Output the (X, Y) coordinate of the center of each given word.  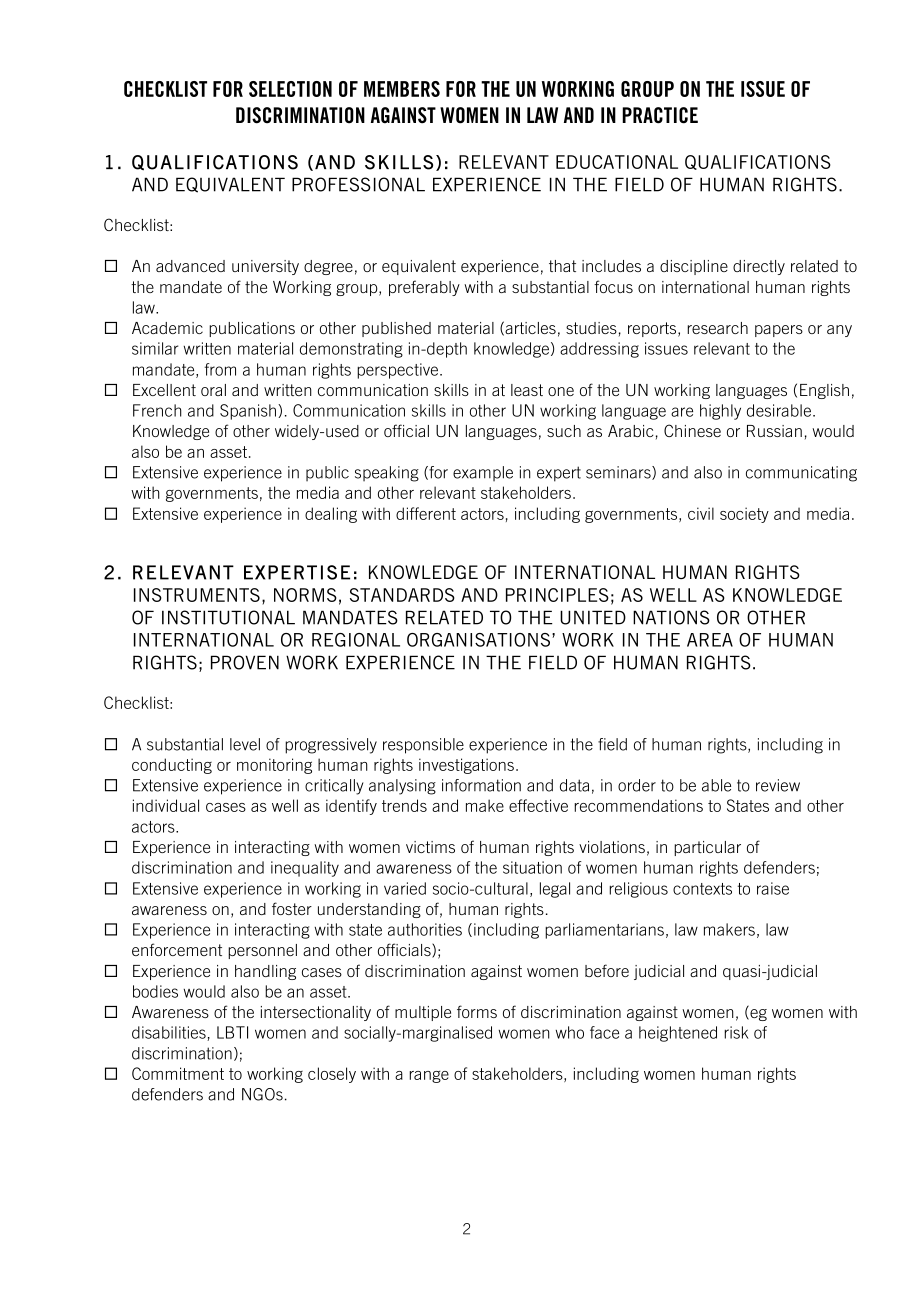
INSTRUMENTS (197, 595)
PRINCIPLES (557, 595)
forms (477, 1011)
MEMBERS (402, 89)
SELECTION (290, 89)
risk (736, 1032)
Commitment (178, 1073)
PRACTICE (660, 115)
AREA (710, 640)
